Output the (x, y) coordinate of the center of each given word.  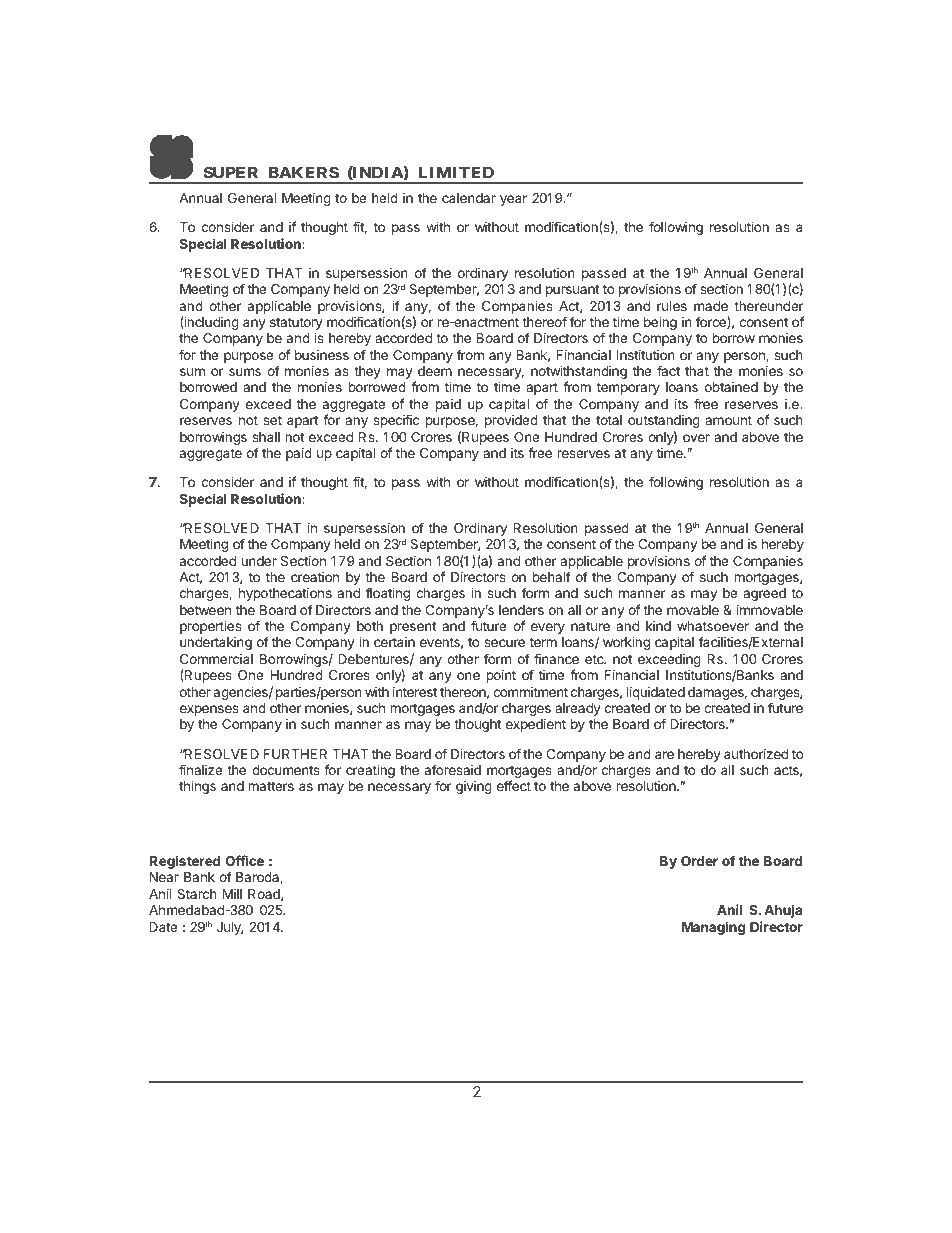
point (501, 676)
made (711, 306)
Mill (232, 894)
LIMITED (456, 172)
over (696, 438)
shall (266, 437)
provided (511, 421)
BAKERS (304, 172)
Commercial (216, 659)
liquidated (656, 693)
